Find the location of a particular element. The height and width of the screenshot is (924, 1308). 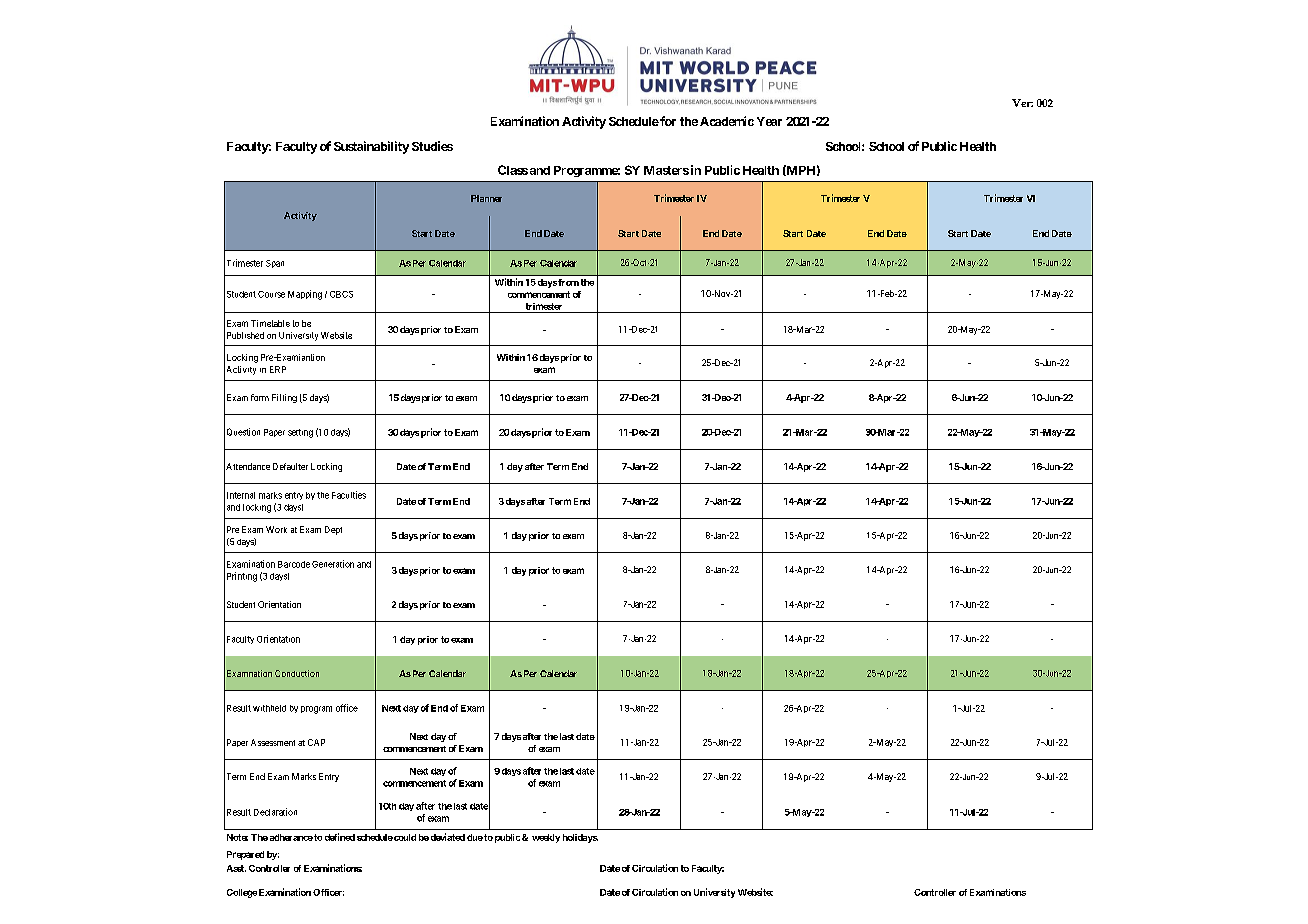

Sustainability is located at coordinates (371, 147).
